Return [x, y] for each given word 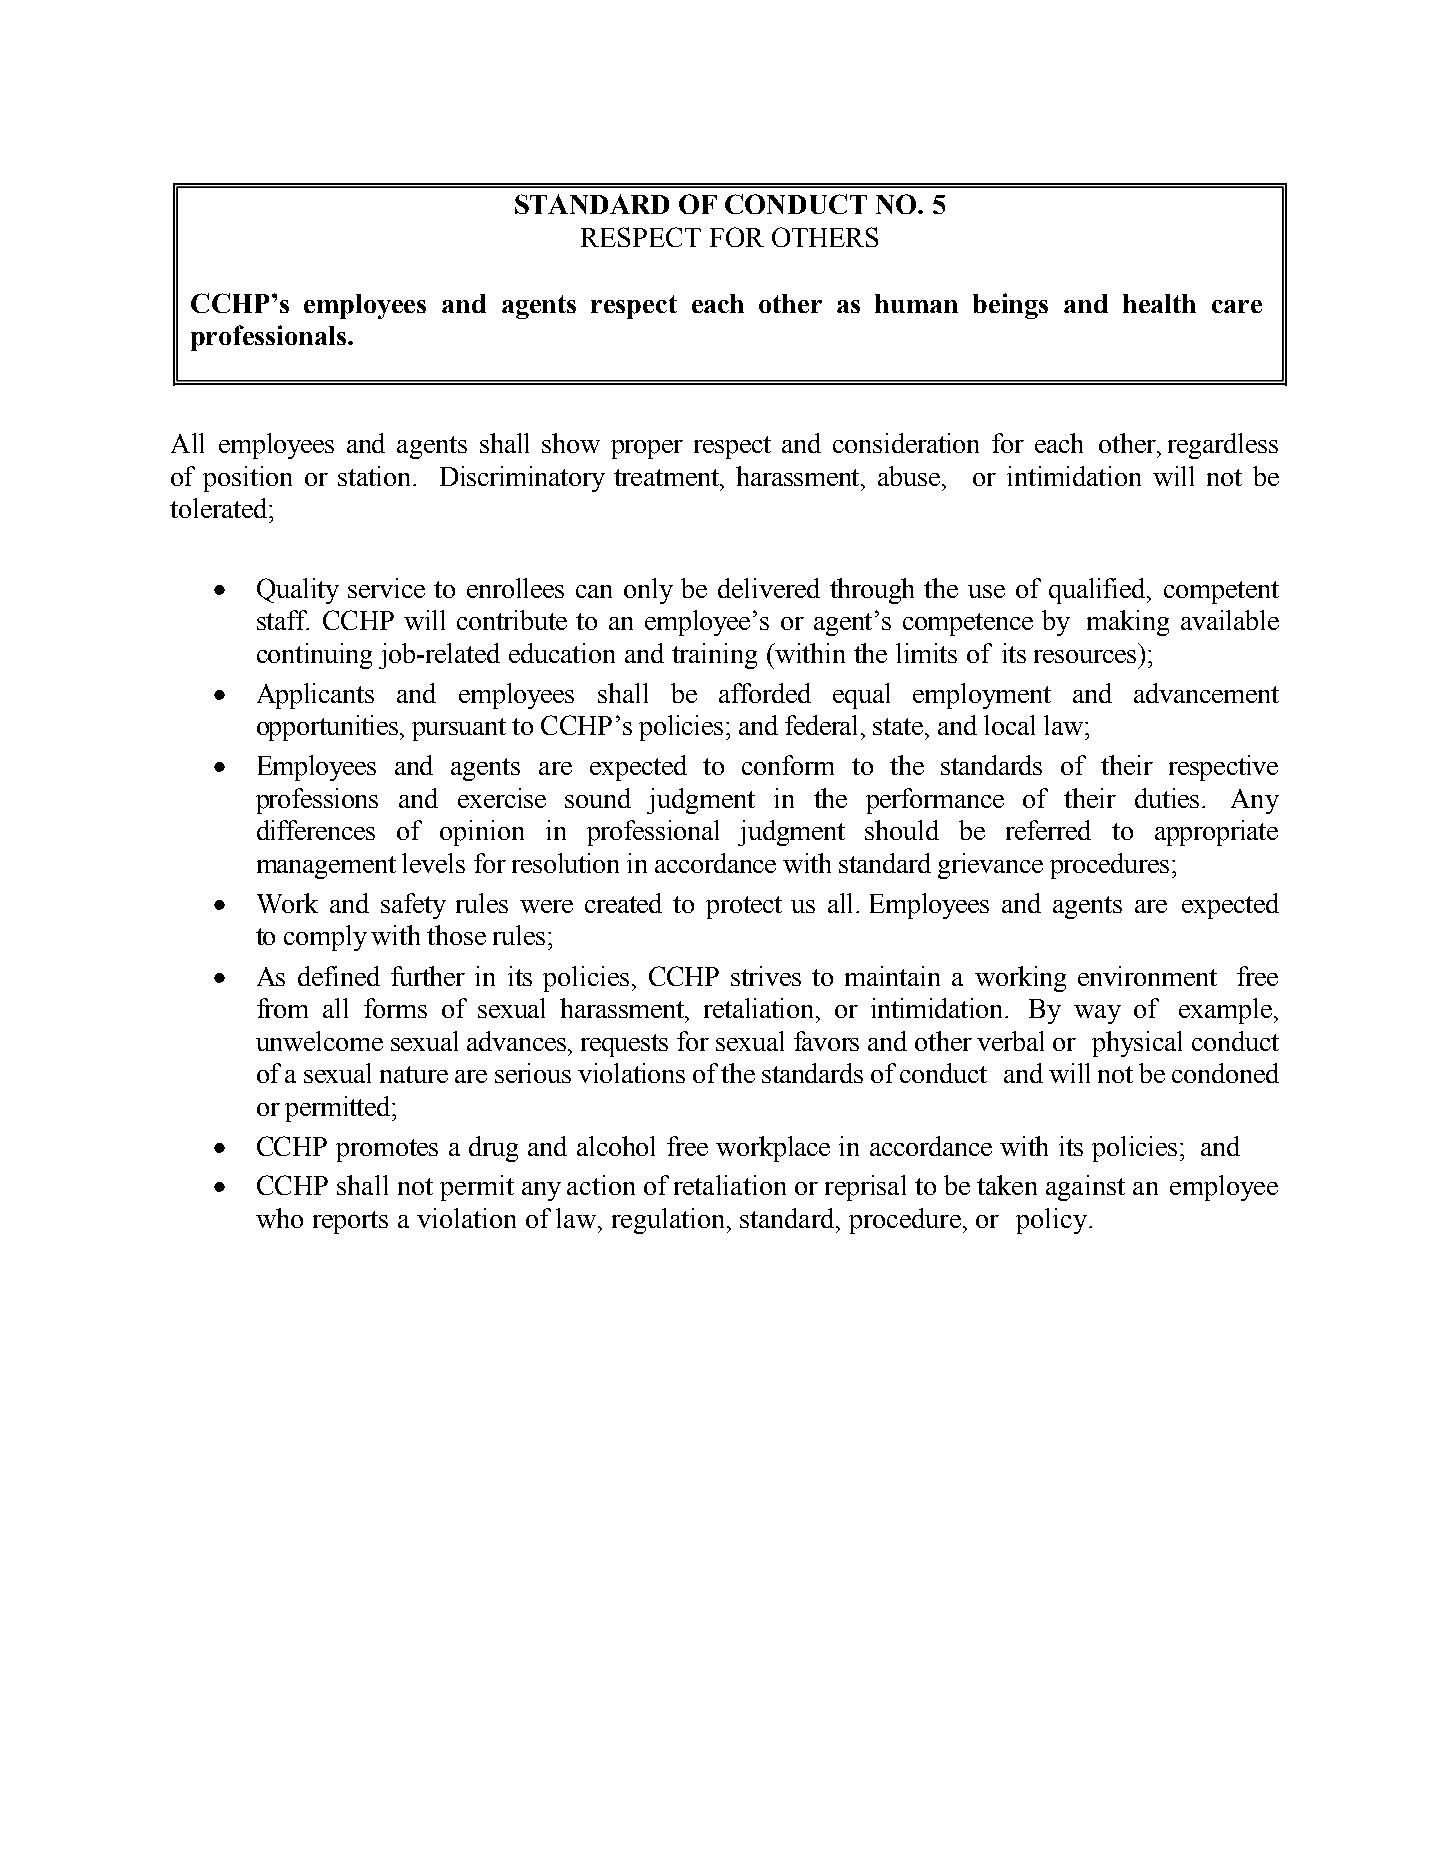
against [1085, 1188]
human [916, 303]
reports [350, 1222]
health [1159, 303]
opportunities [329, 728]
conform [788, 765]
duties [1167, 798]
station [376, 476]
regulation [668, 1221]
